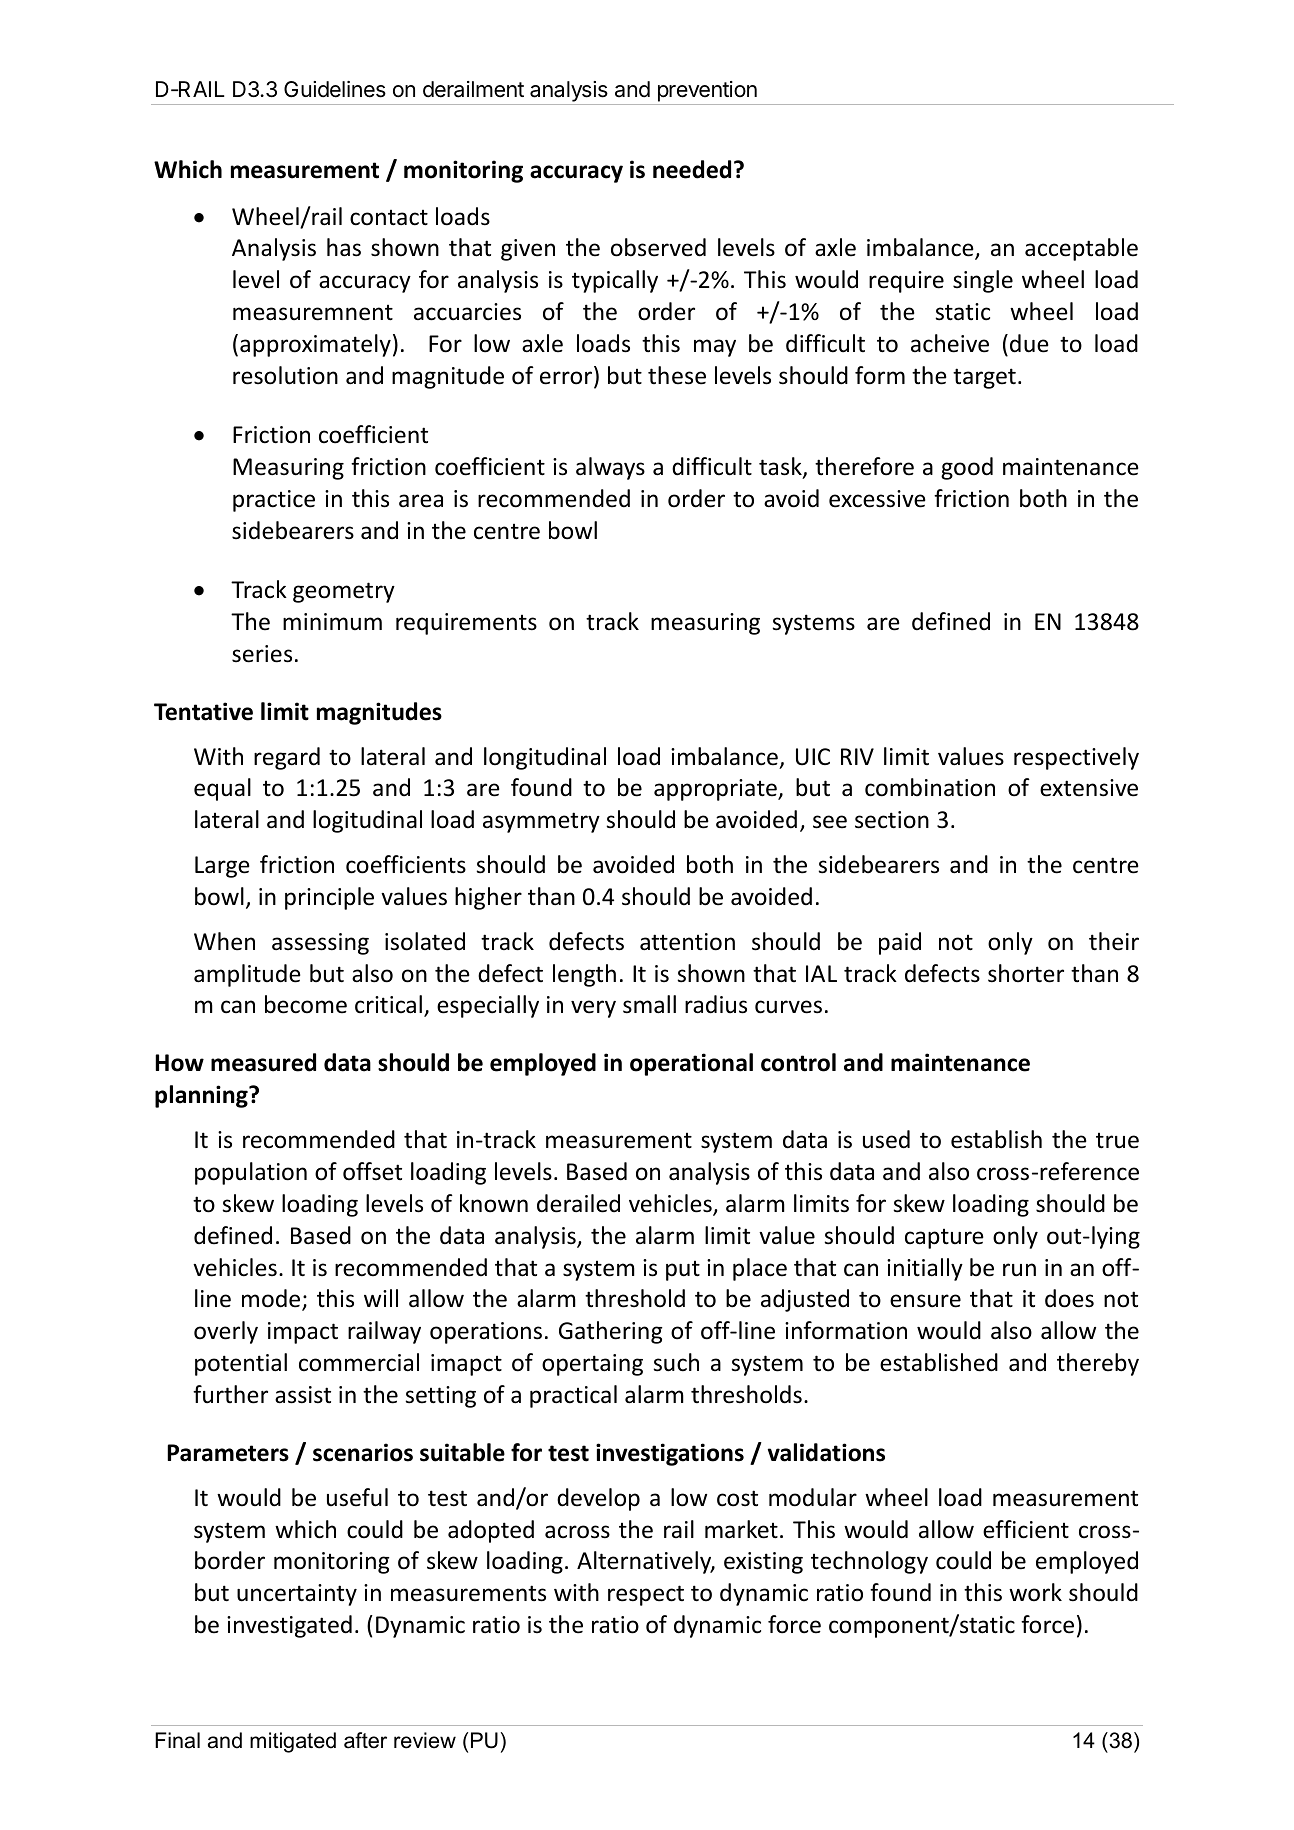 The image size is (1294, 1830). I want to click on acceptable, so click(1081, 249).
